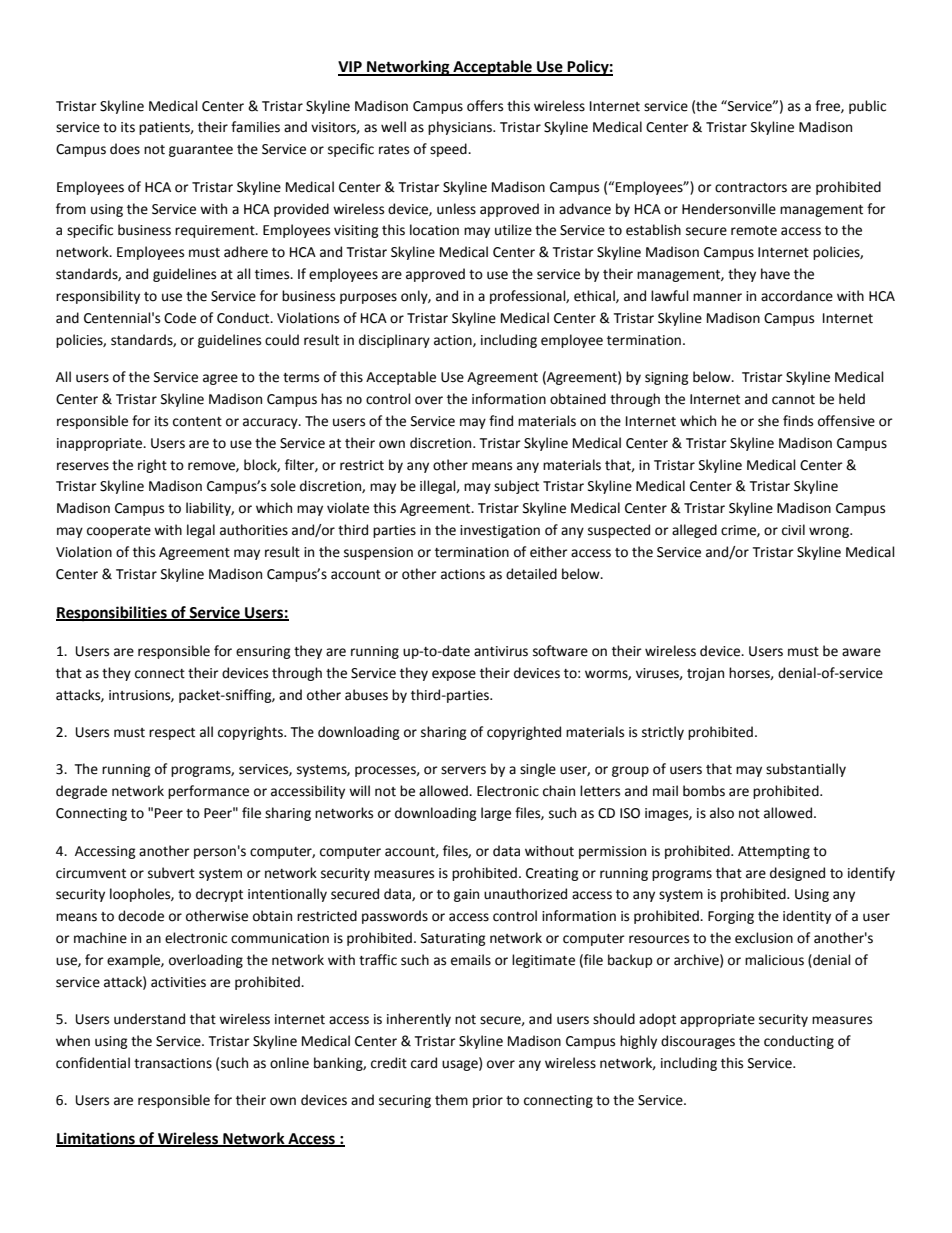  I want to click on discourages, so click(698, 1042).
